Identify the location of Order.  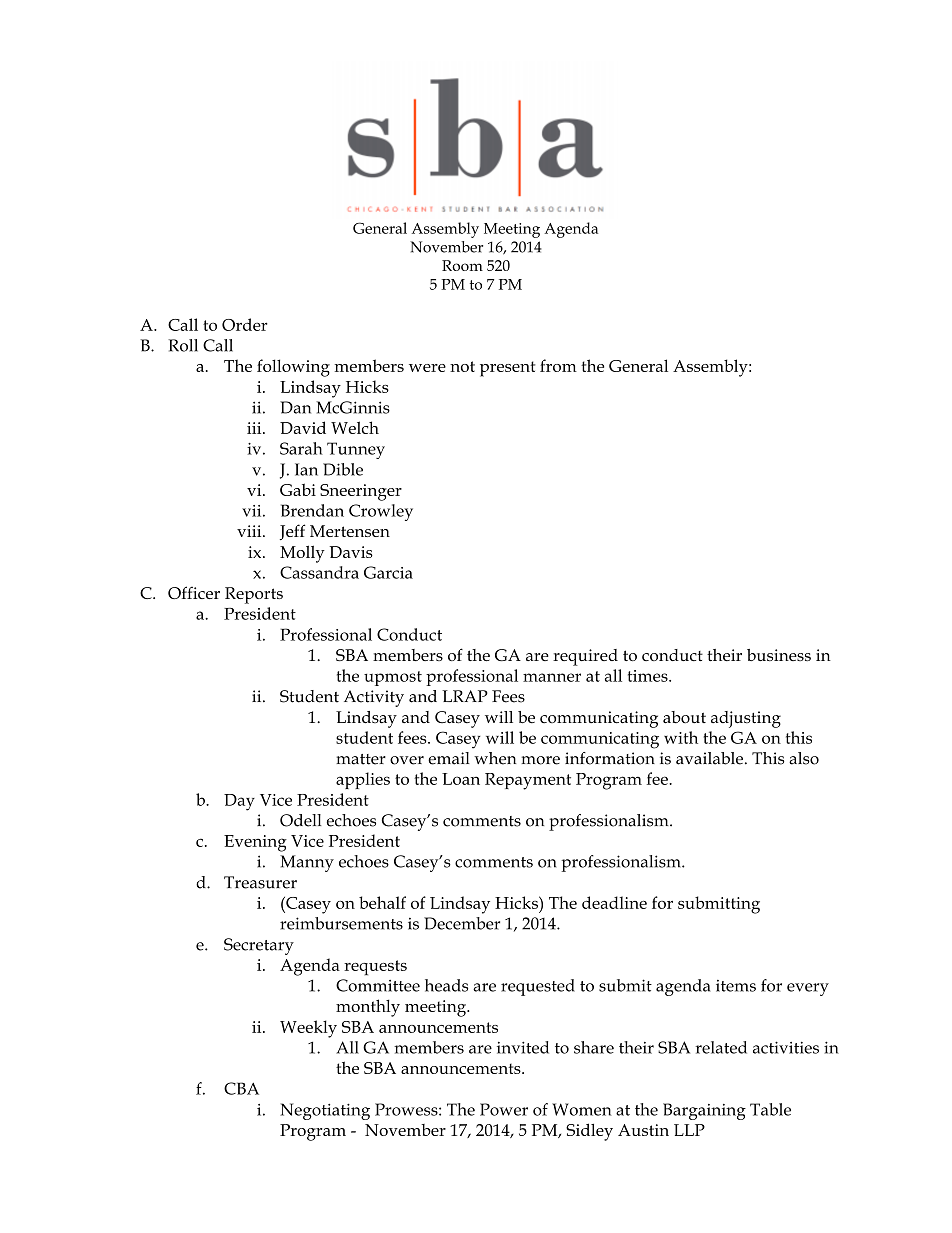
(245, 324).
